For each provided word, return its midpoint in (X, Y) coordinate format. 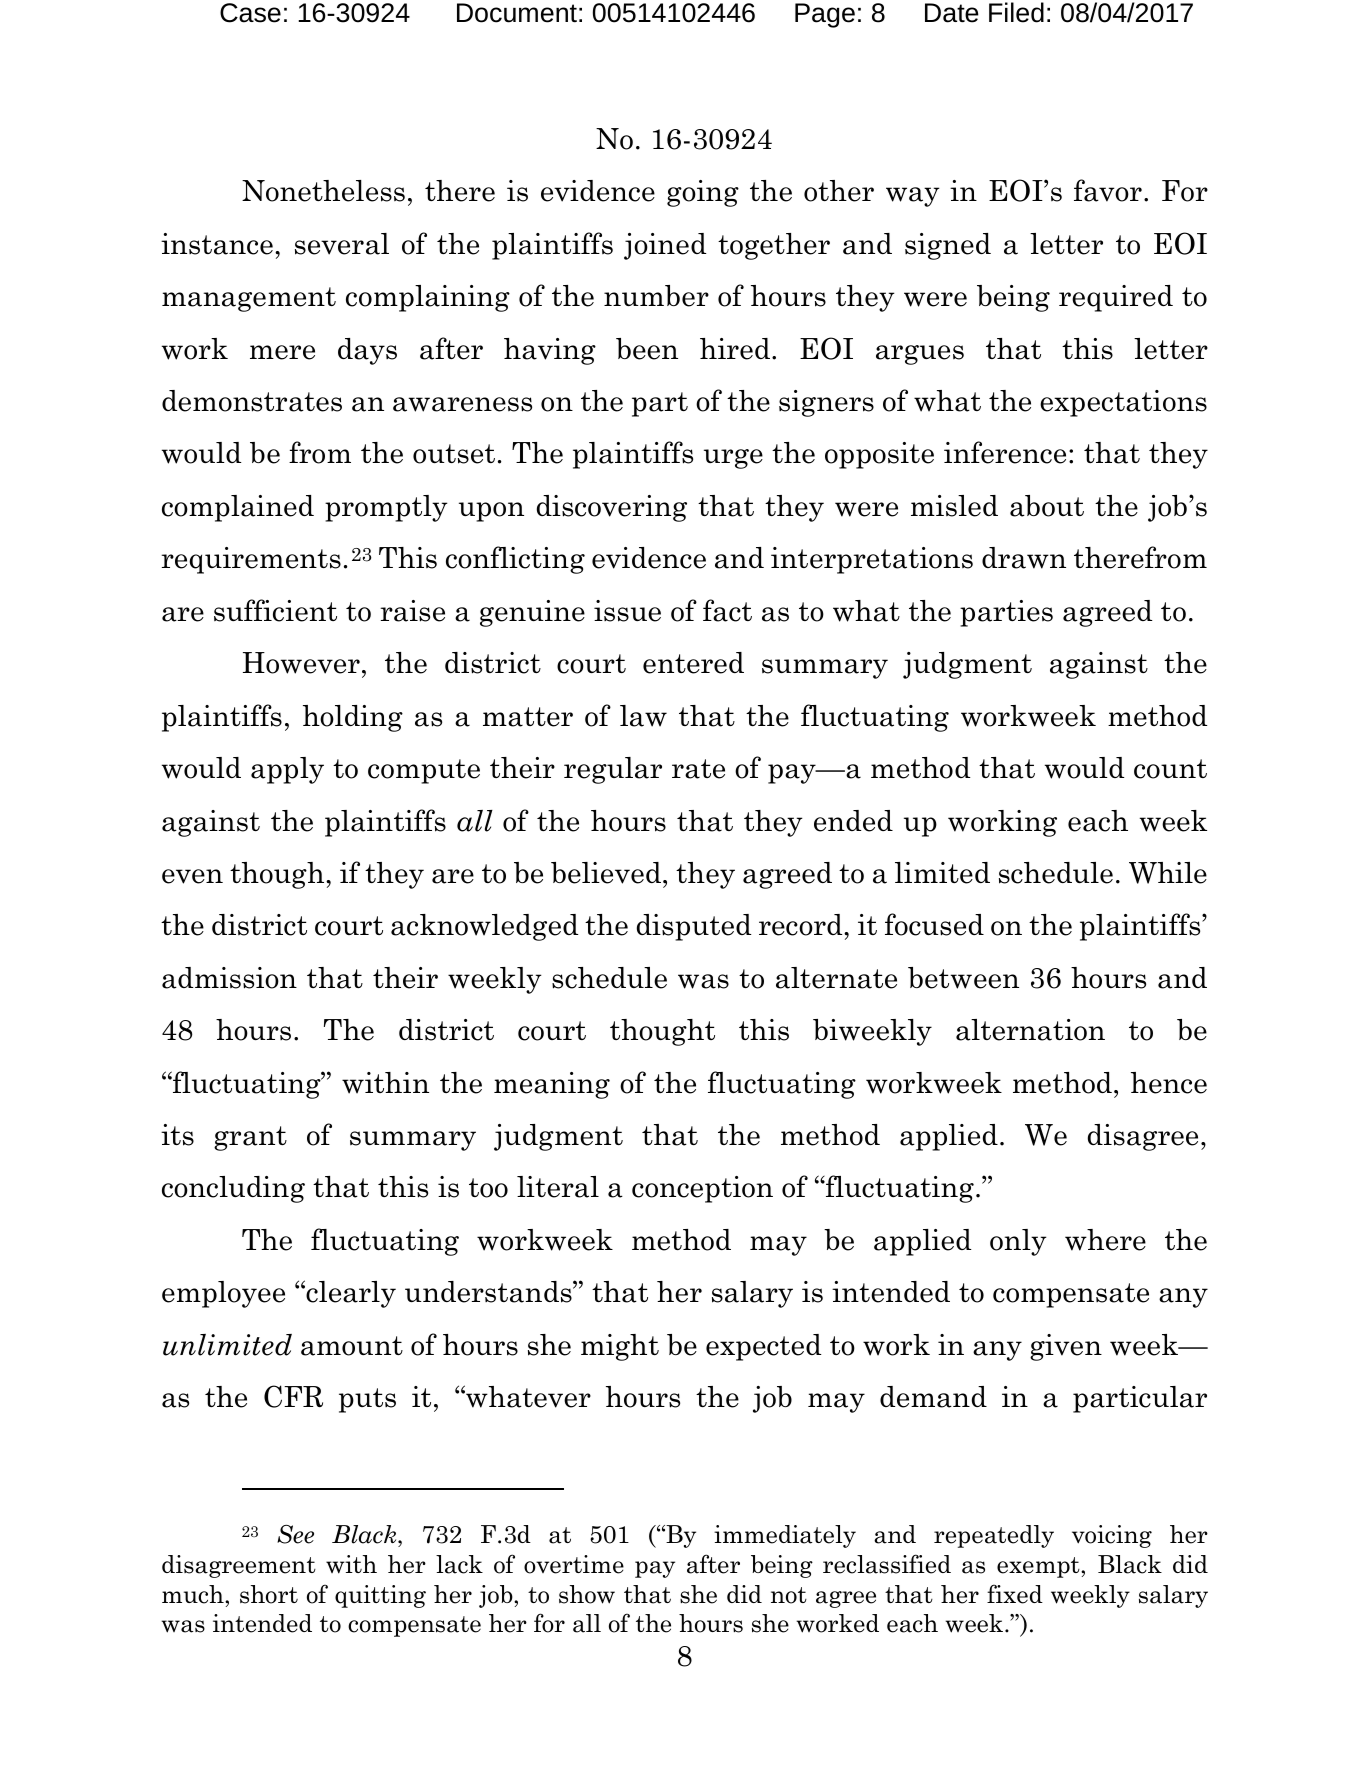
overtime (574, 1564)
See (295, 1534)
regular (613, 770)
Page (825, 15)
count (1170, 769)
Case (250, 13)
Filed (1016, 12)
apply (287, 770)
